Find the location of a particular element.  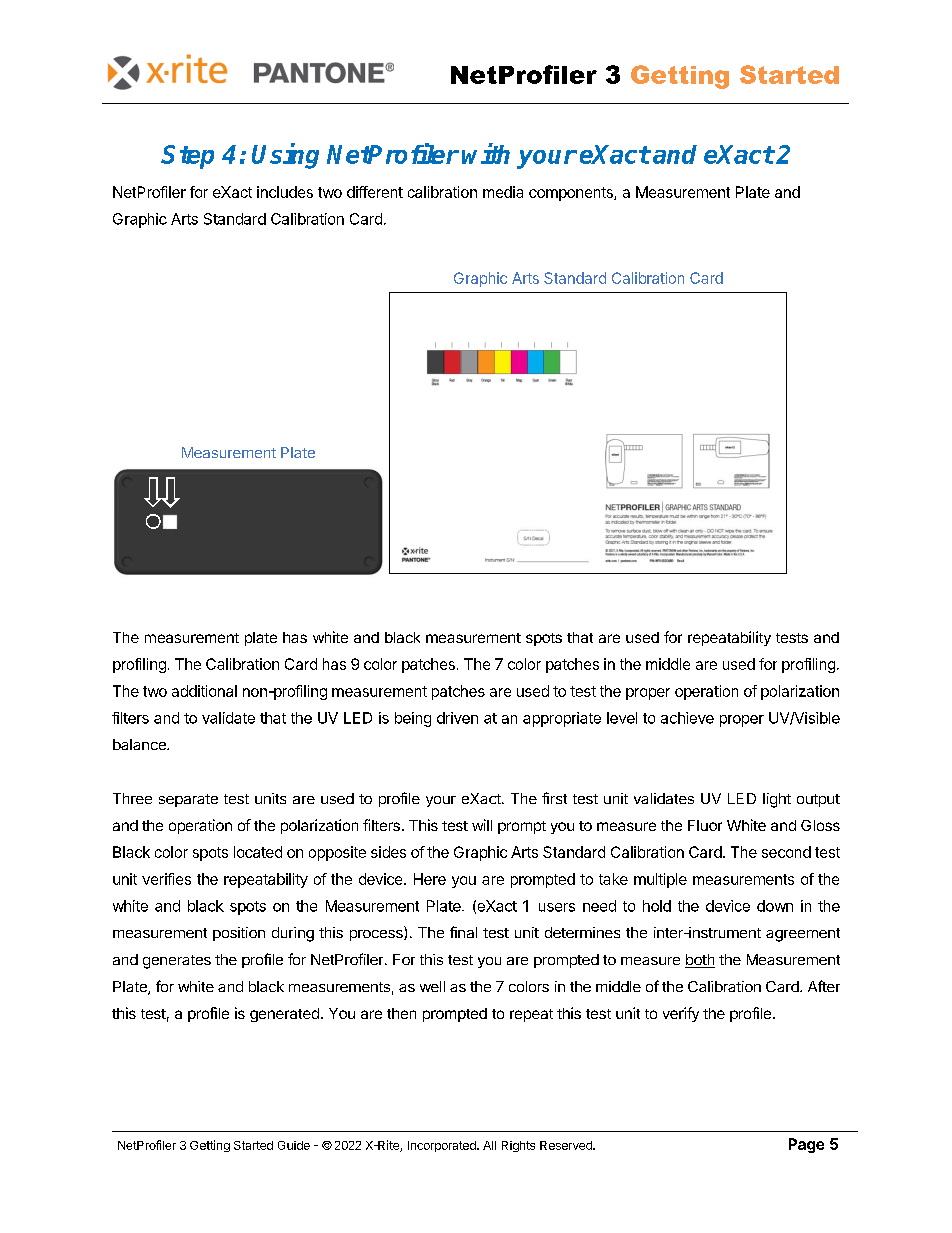

media is located at coordinates (503, 192).
